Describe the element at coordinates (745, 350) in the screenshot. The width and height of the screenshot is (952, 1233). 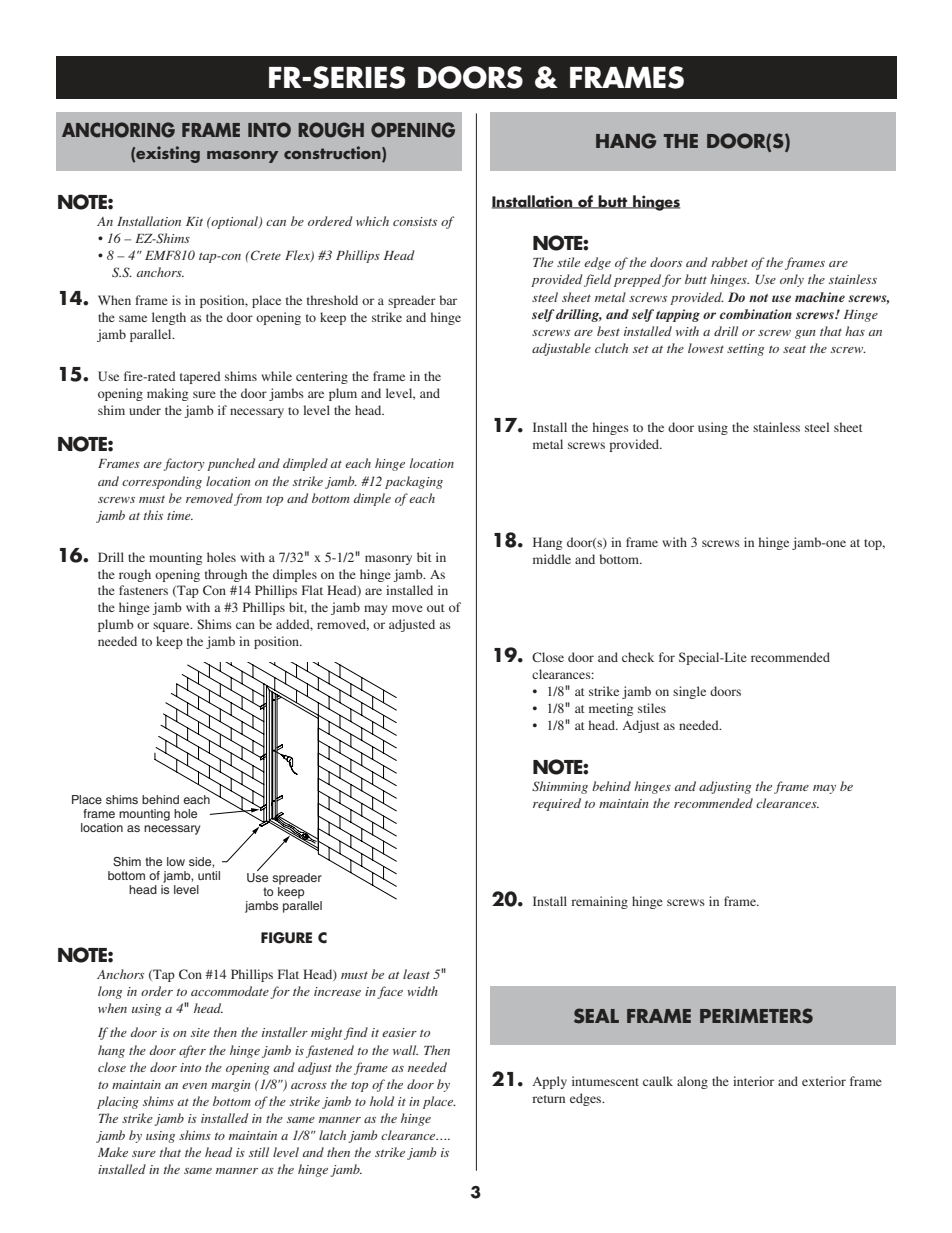
I see `setting` at that location.
